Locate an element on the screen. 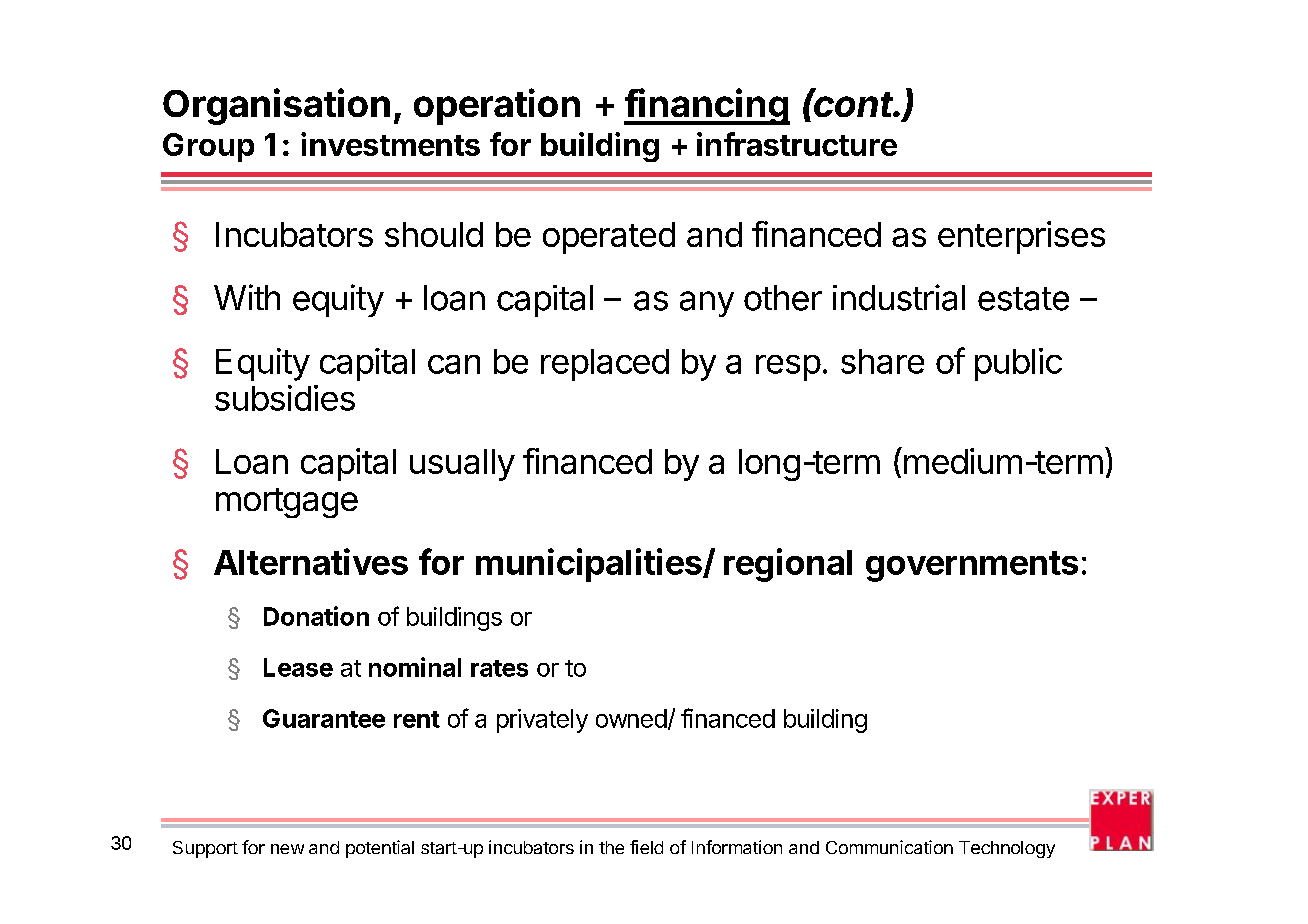  financing is located at coordinates (707, 106).
